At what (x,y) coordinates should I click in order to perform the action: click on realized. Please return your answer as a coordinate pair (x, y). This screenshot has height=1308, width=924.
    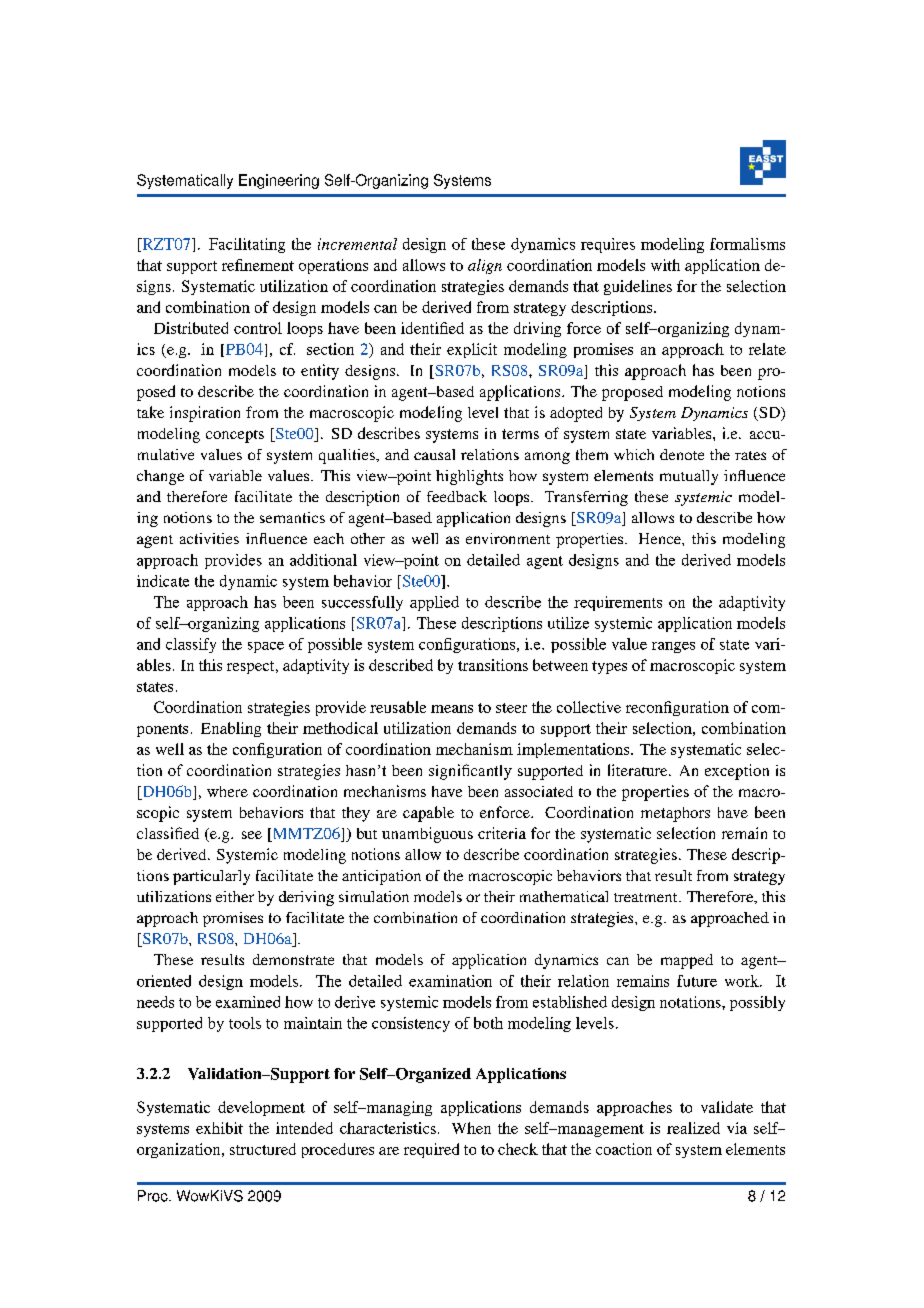
    Looking at the image, I should click on (693, 1128).
